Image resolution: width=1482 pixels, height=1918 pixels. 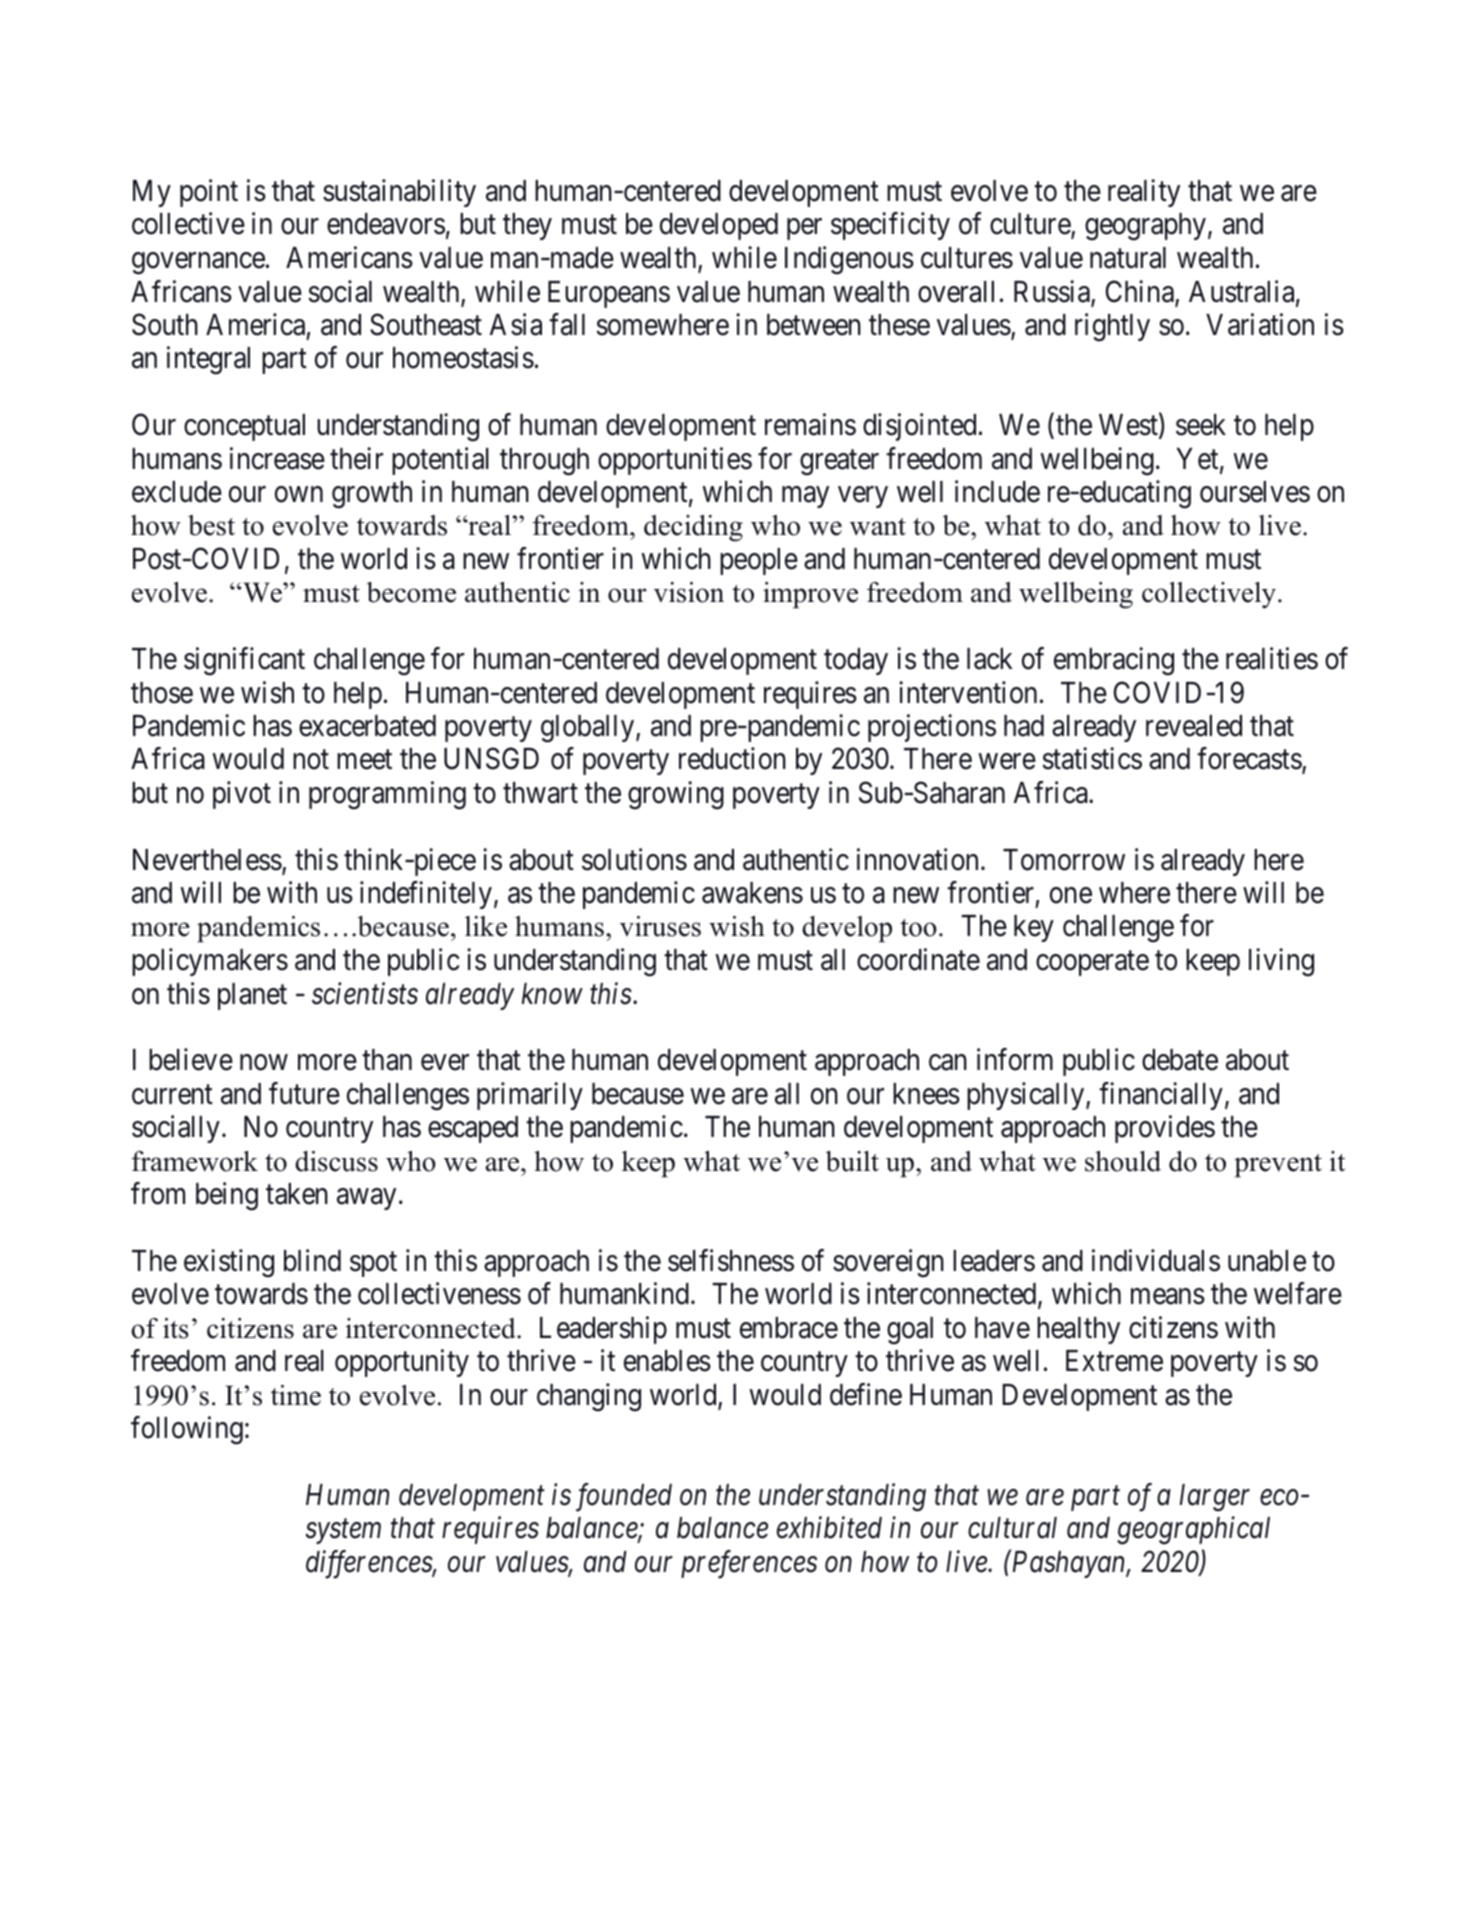 I want to click on geographical, so click(x=1193, y=1531).
